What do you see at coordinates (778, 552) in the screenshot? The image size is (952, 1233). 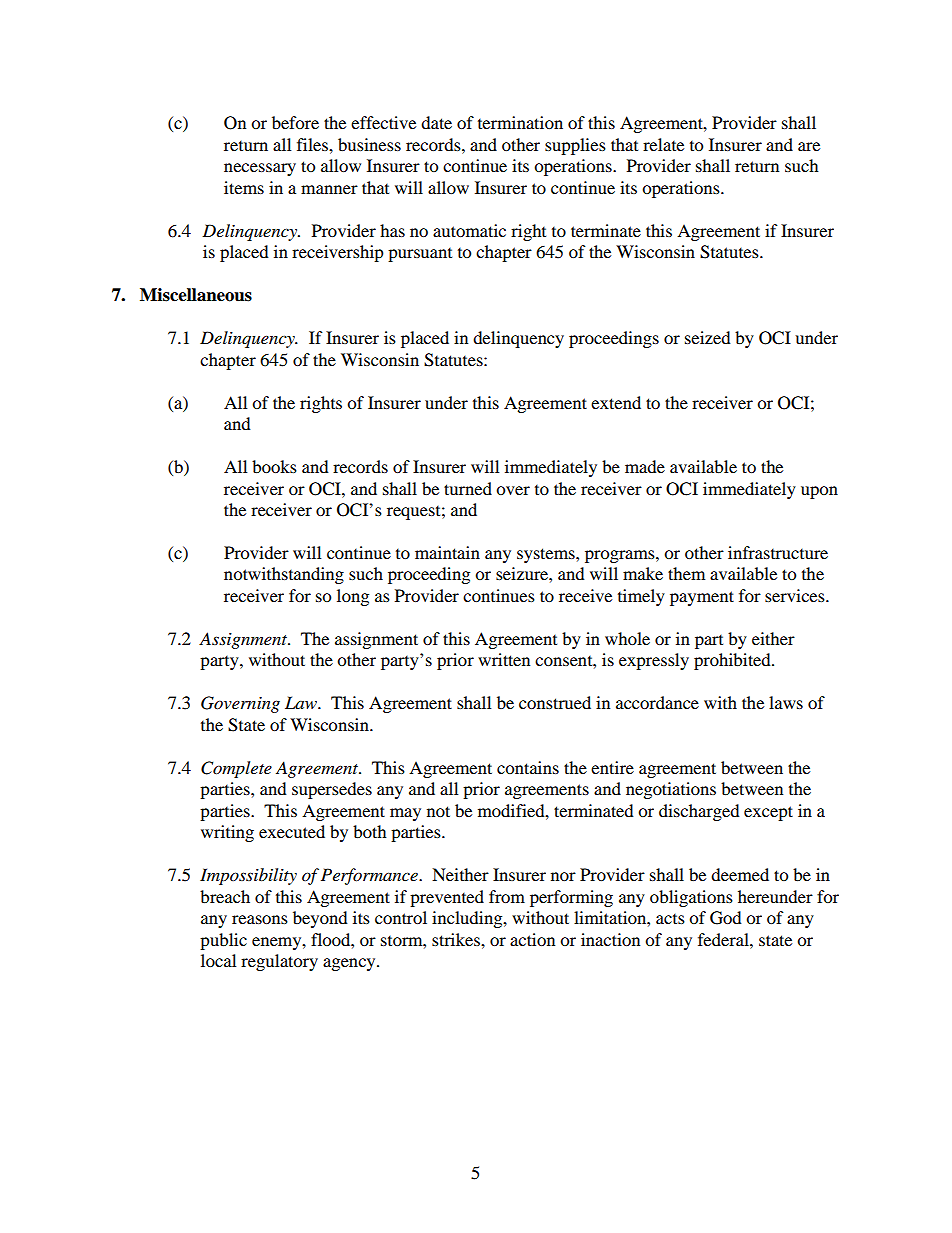 I see `infrastructure` at bounding box center [778, 552].
